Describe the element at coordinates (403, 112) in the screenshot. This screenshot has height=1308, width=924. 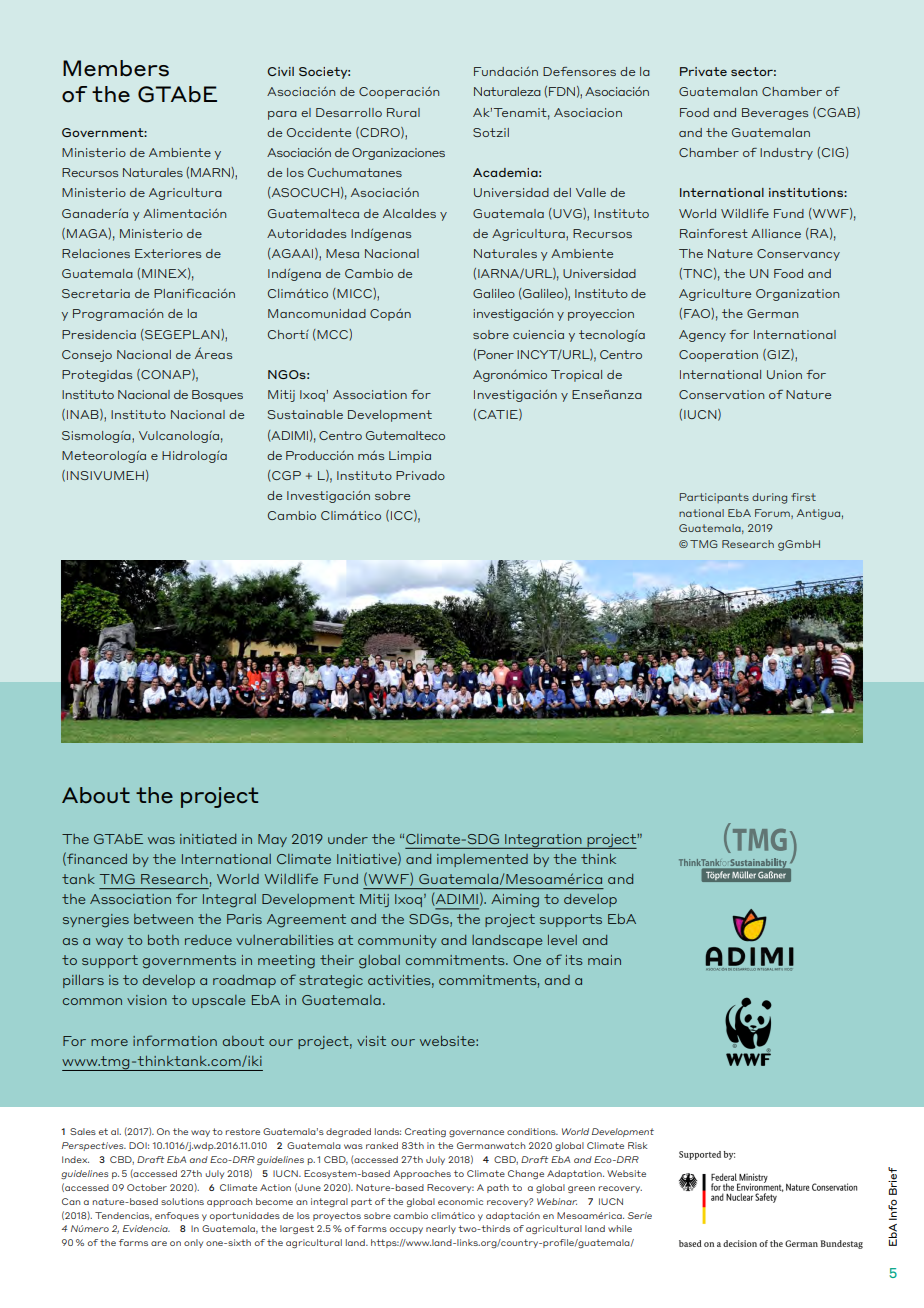
I see `Rural` at that location.
